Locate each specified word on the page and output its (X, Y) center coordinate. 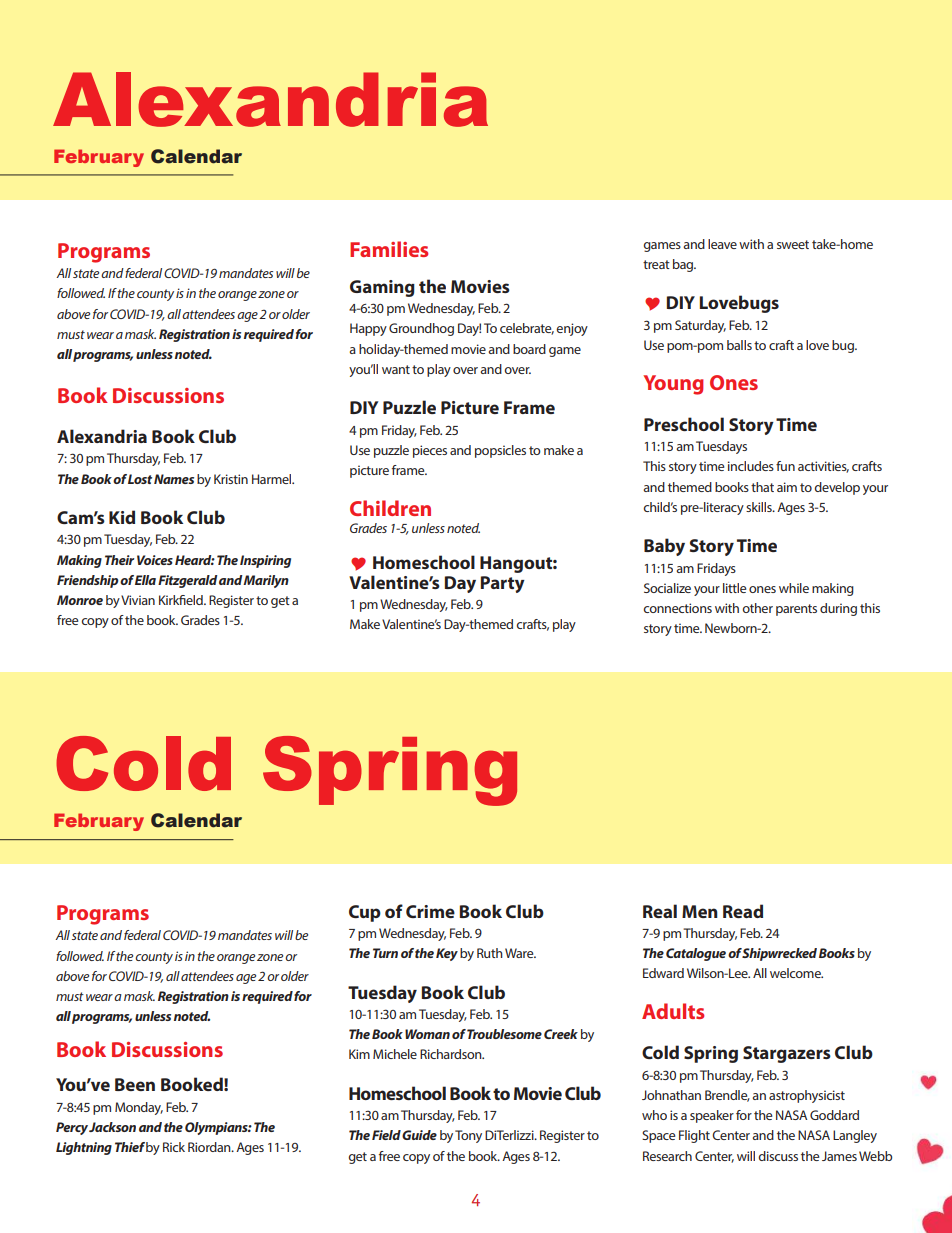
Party (503, 584)
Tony (468, 1136)
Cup (365, 913)
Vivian (138, 600)
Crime (430, 911)
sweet (793, 244)
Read (743, 911)
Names (174, 479)
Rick (174, 1147)
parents (796, 610)
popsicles (500, 451)
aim (787, 487)
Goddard (834, 1115)
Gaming (382, 288)
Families (389, 249)
